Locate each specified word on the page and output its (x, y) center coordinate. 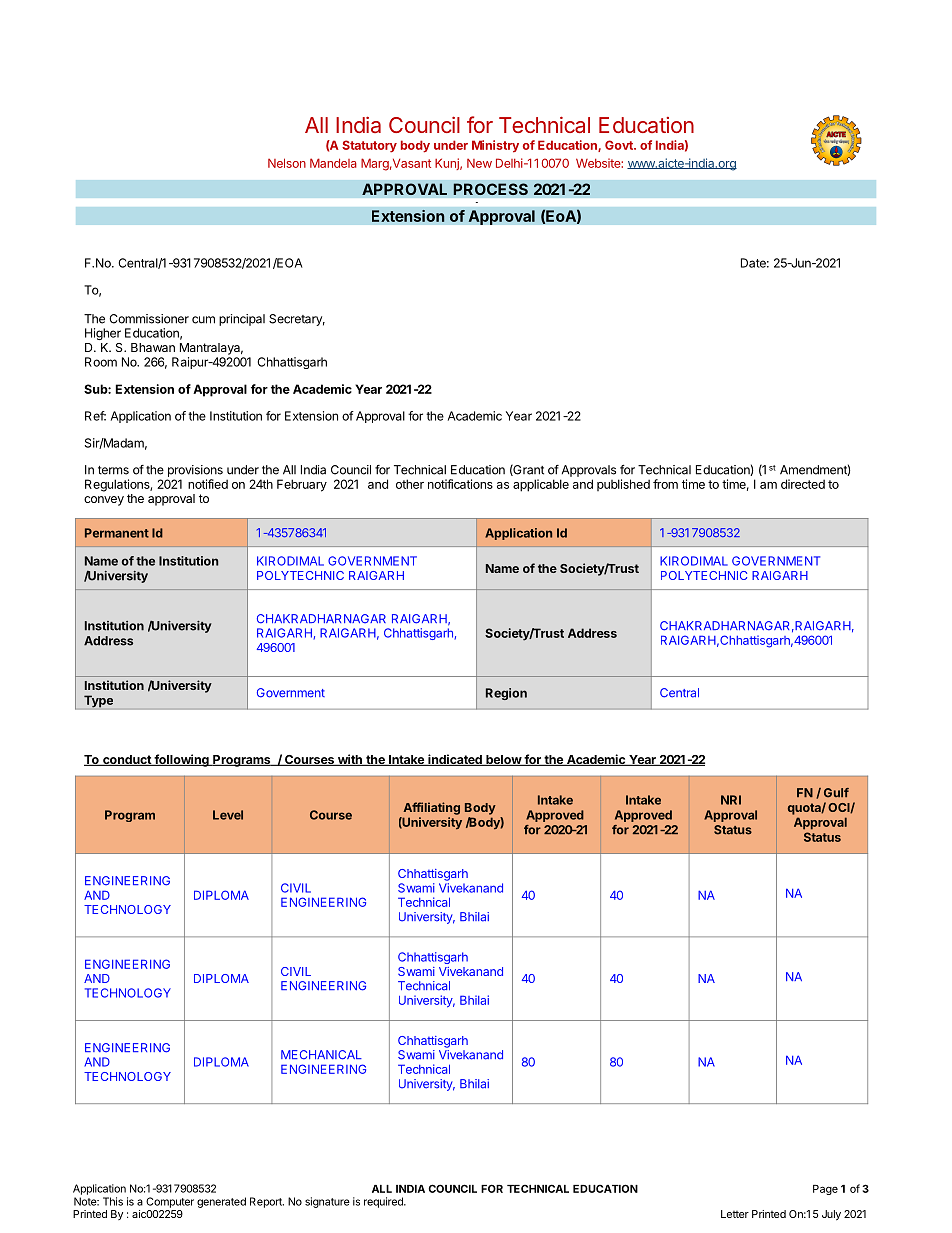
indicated (455, 760)
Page (825, 1190)
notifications (460, 484)
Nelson (287, 163)
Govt (620, 145)
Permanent (117, 533)
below (503, 760)
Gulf (836, 793)
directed (803, 484)
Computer (170, 1202)
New (479, 163)
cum (203, 320)
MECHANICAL (321, 1055)
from (665, 484)
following (181, 760)
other (410, 484)
